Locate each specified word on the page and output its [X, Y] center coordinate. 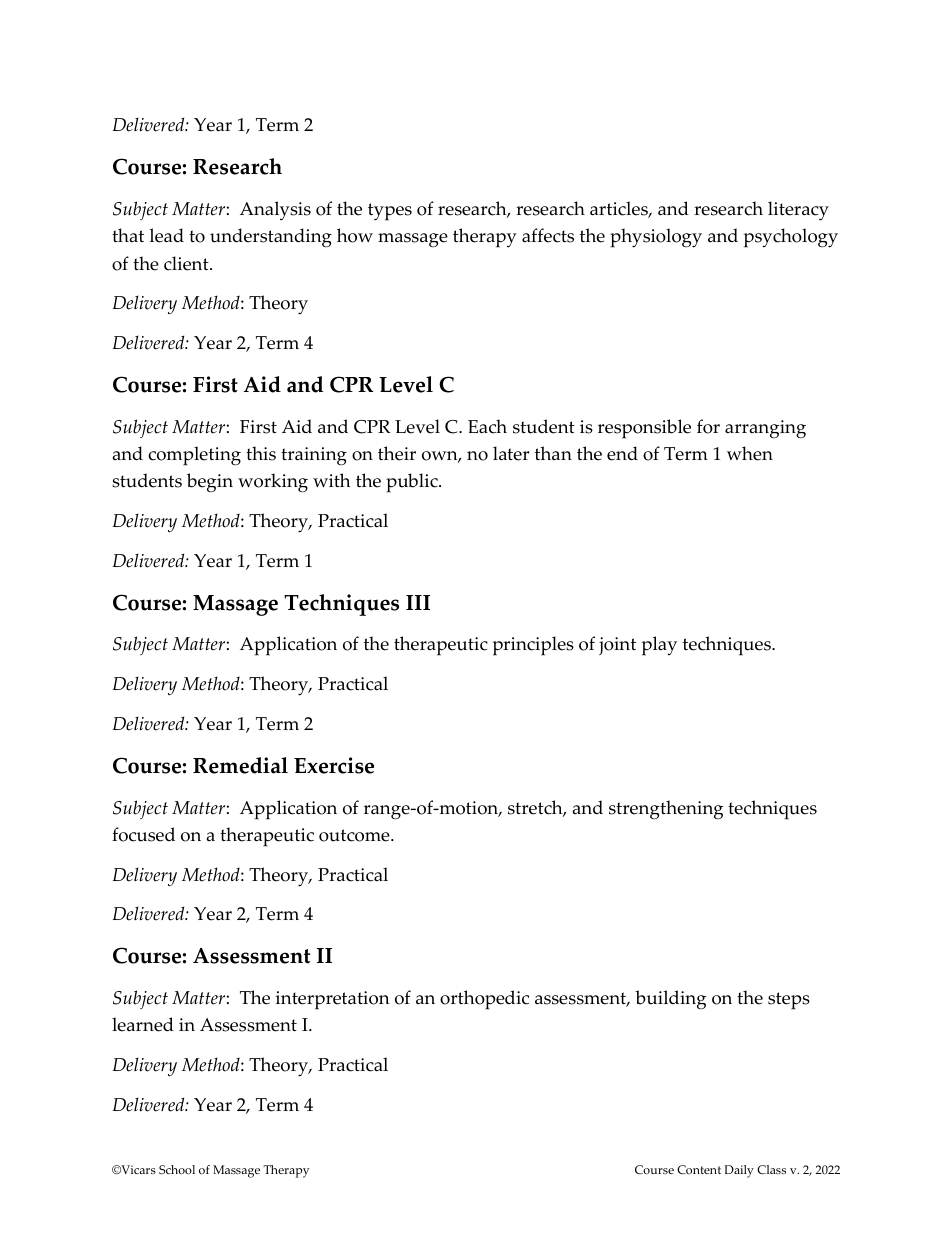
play [659, 646]
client [187, 263]
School [177, 1170]
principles [533, 646]
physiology [656, 238]
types [390, 212]
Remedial [240, 765]
